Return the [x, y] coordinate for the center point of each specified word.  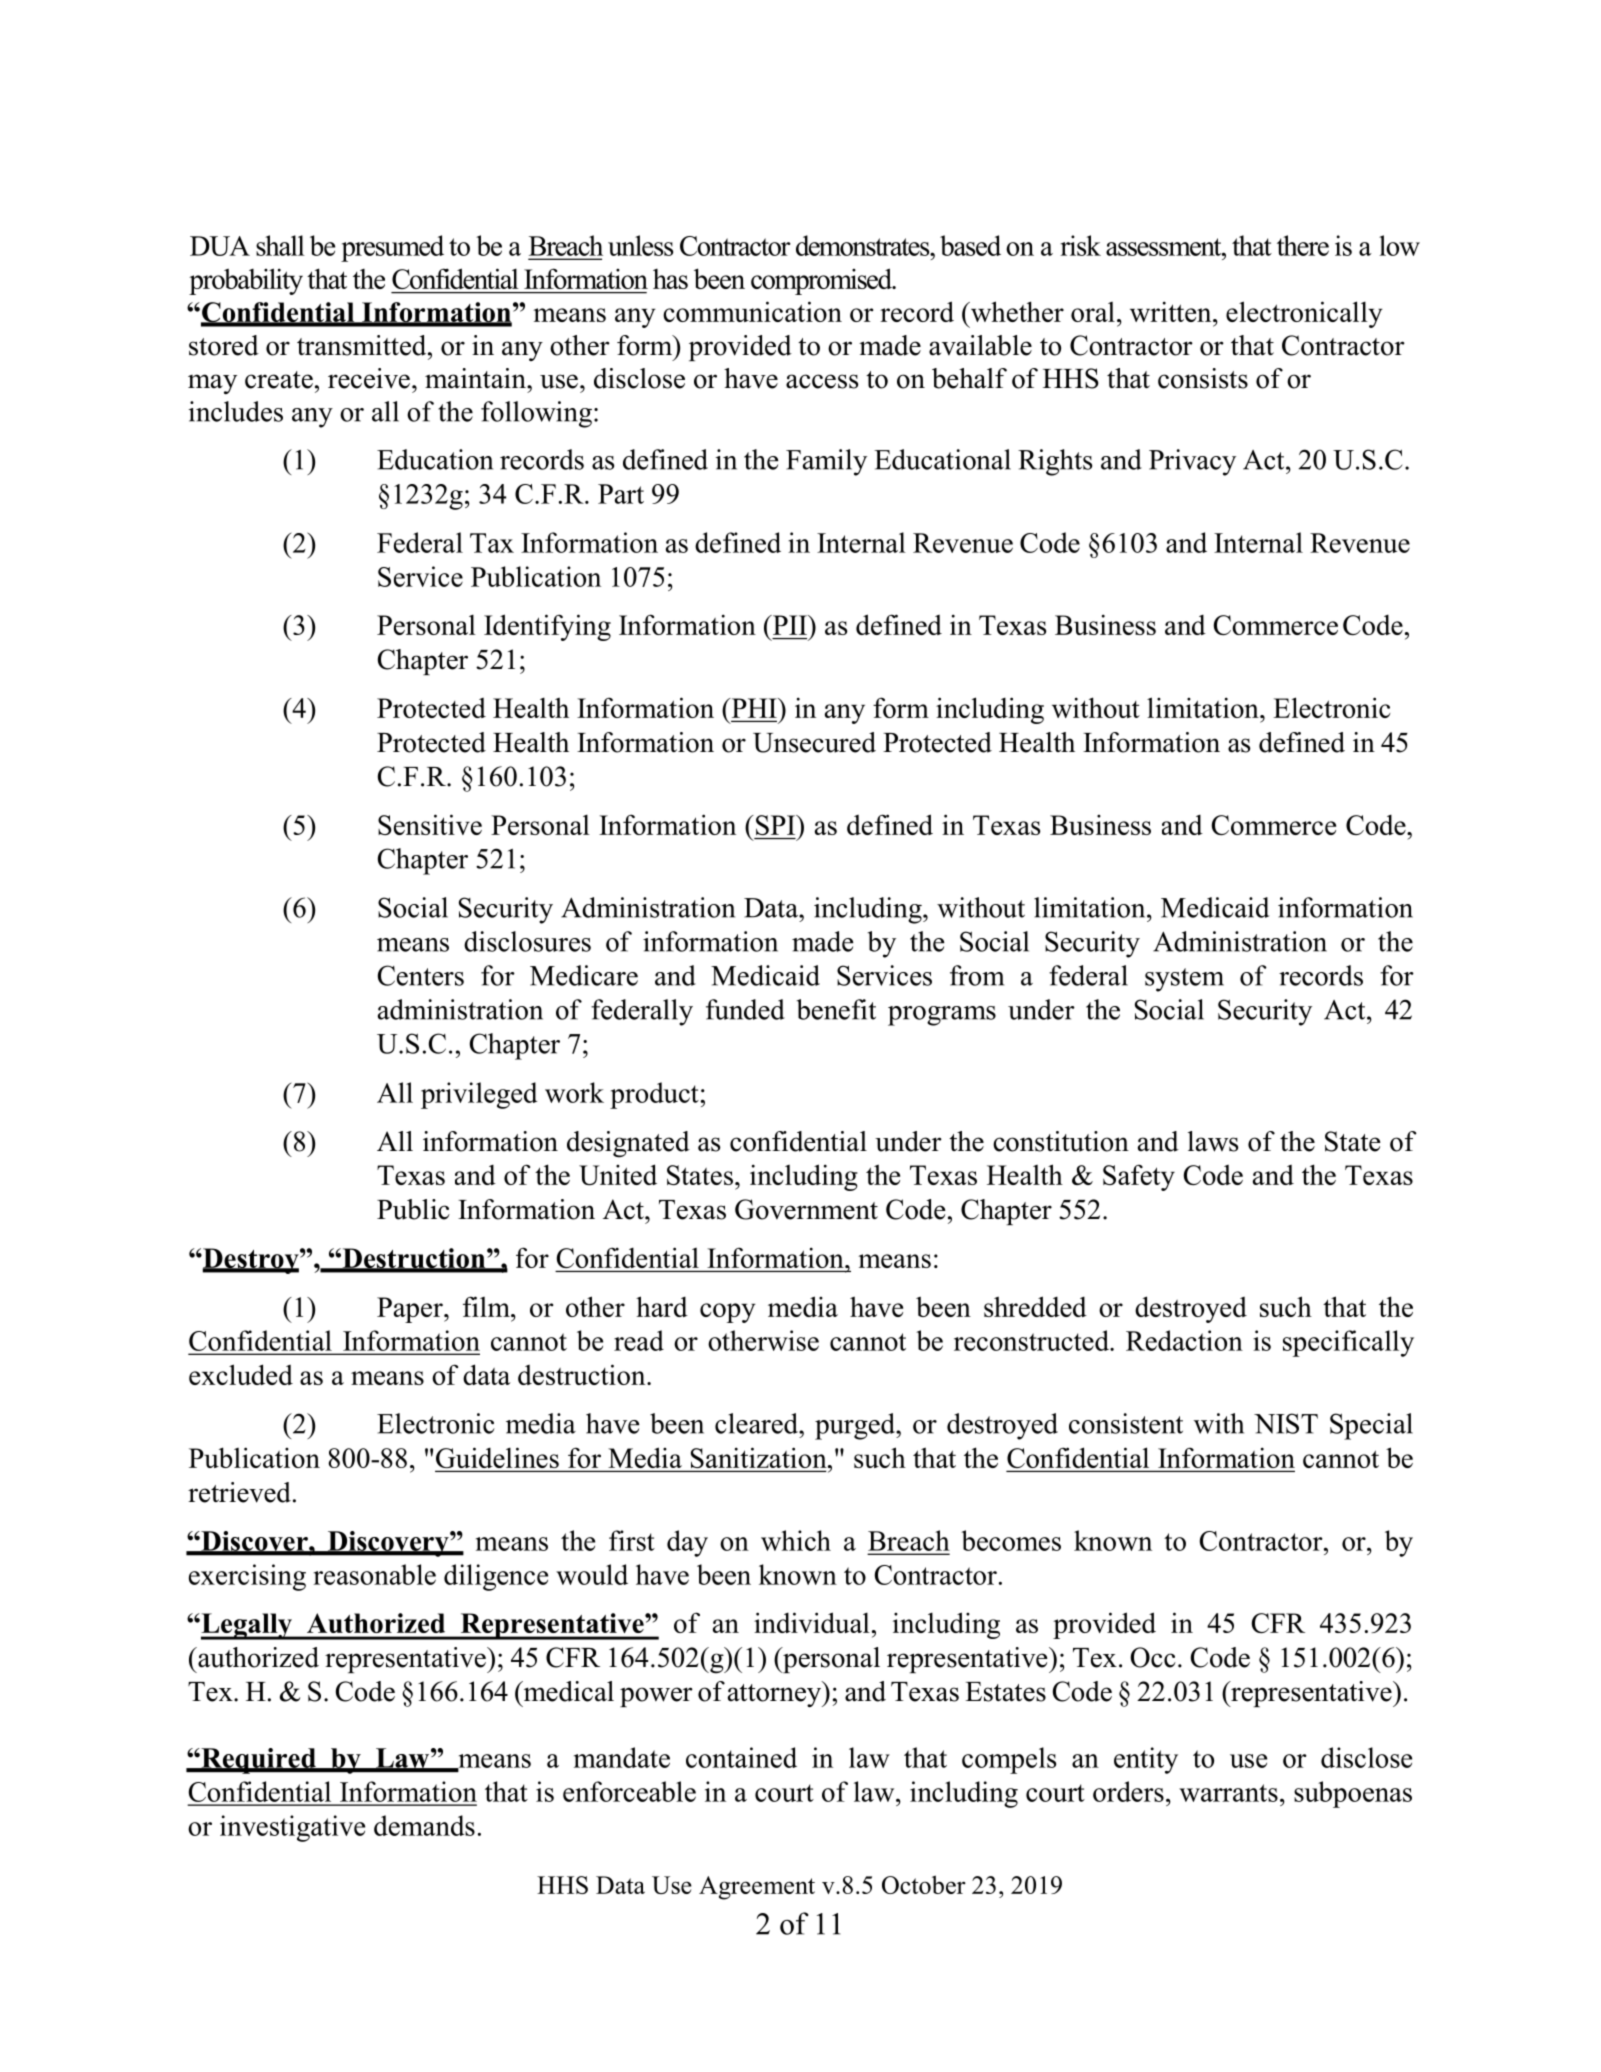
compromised [822, 281]
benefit [836, 1009]
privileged [479, 1095]
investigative [292, 1828]
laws [1213, 1141]
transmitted [363, 345]
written [1172, 311]
